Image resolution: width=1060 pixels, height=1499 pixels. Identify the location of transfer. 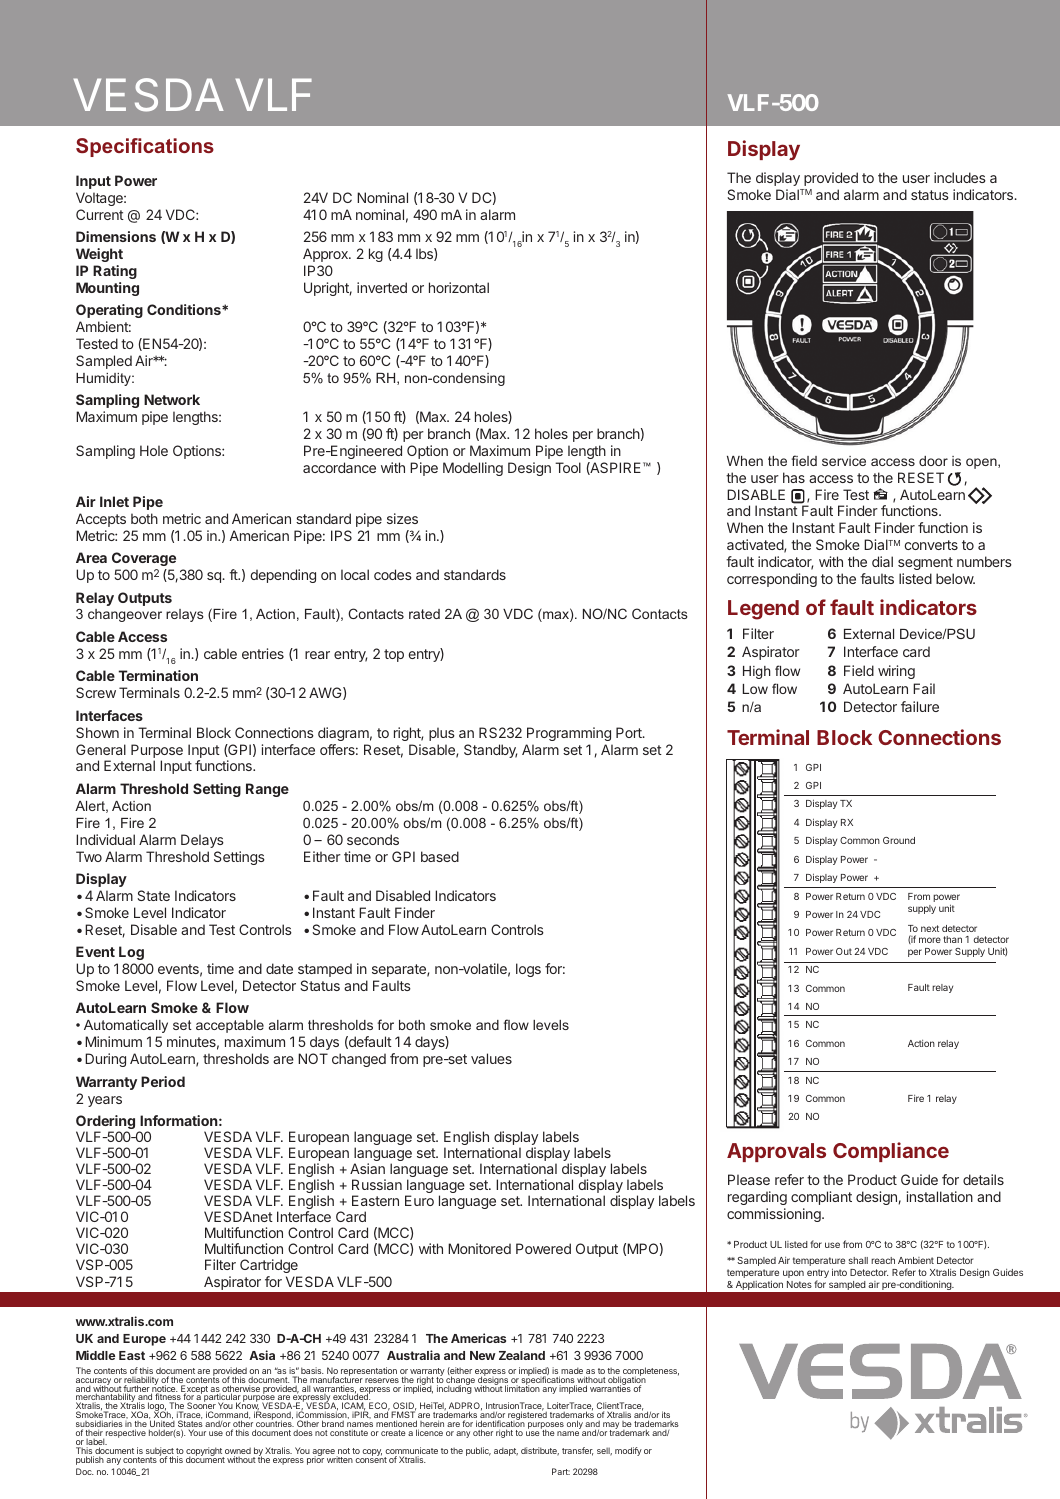
(577, 1451).
